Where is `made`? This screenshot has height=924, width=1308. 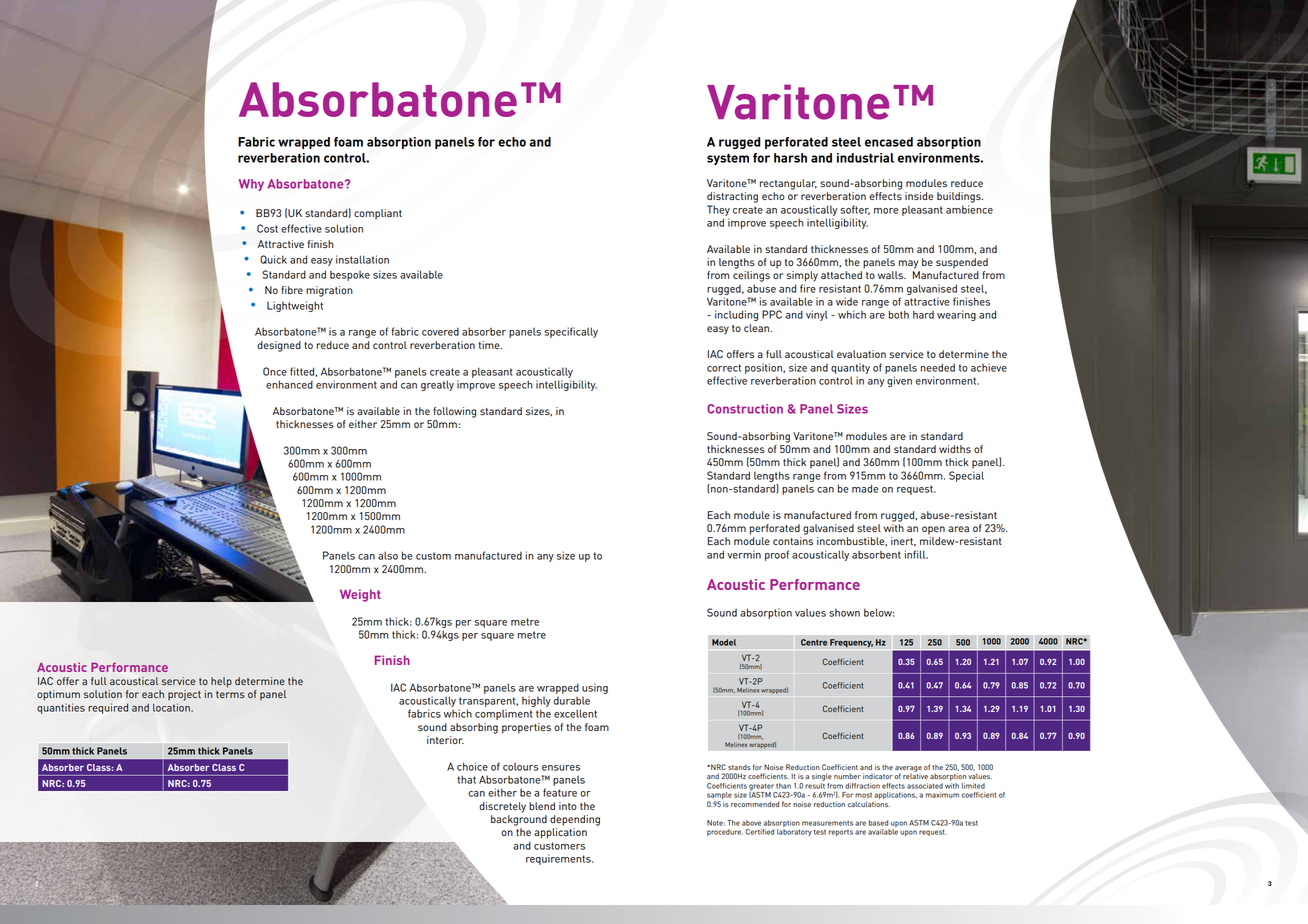 made is located at coordinates (865, 488).
